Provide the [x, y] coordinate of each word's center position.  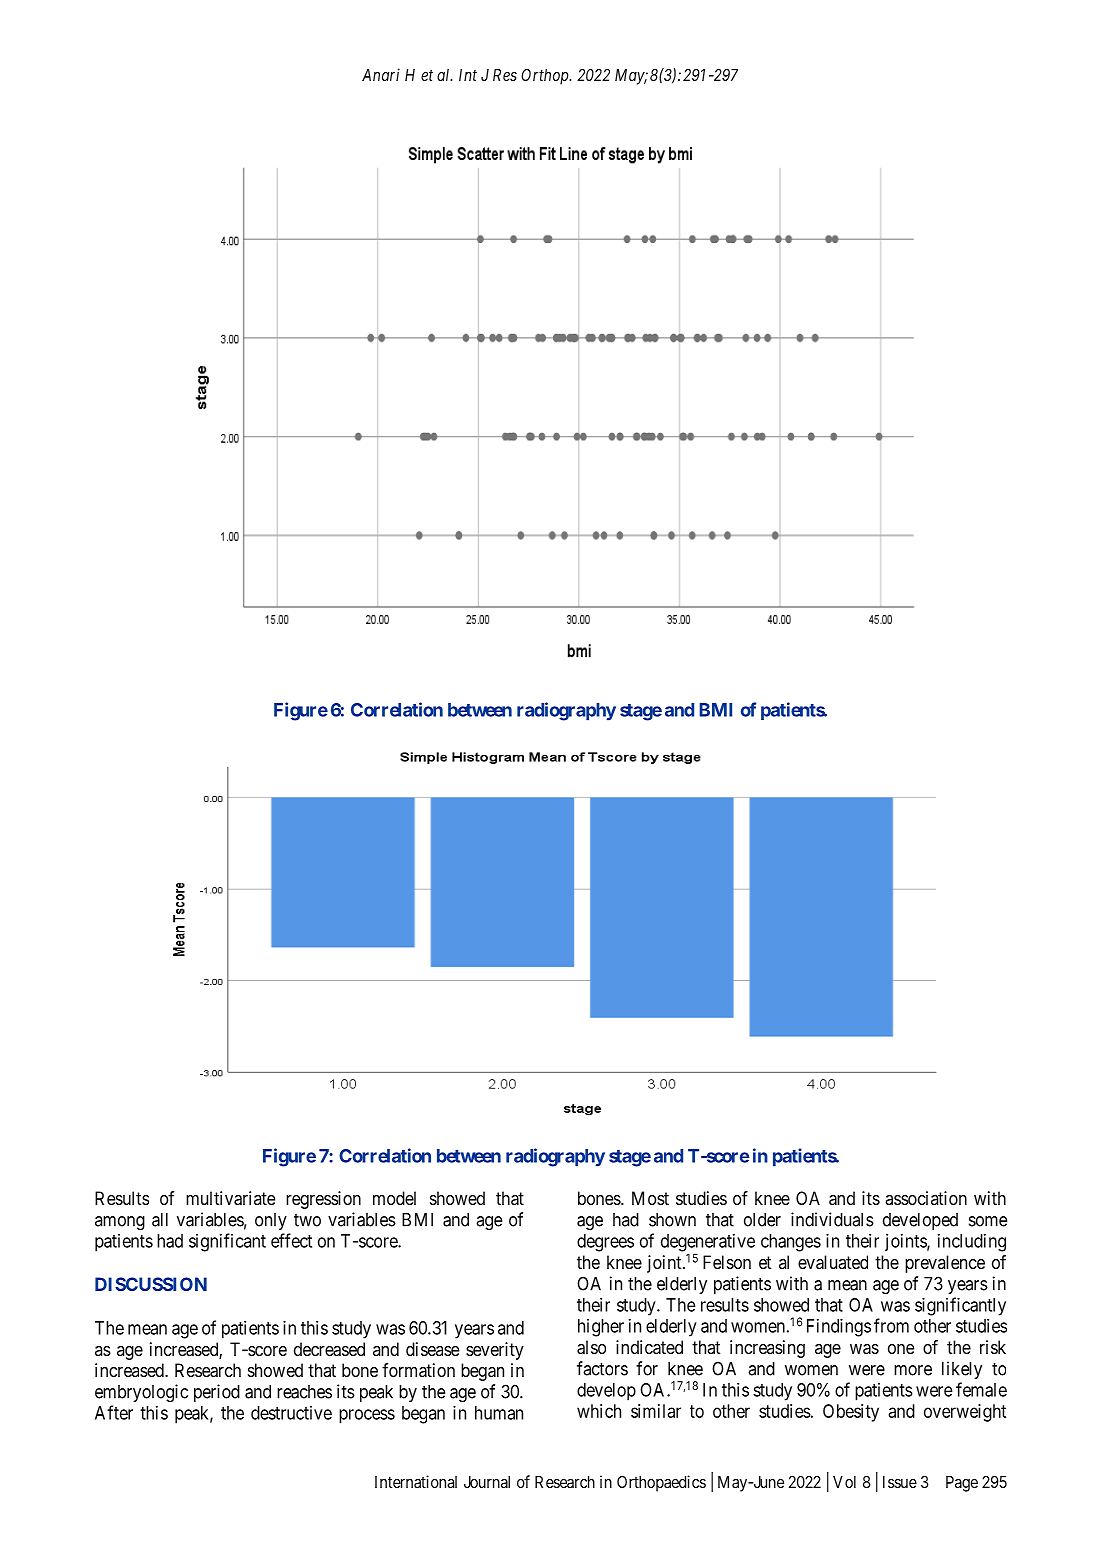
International [416, 1481]
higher [601, 1328]
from [891, 1325]
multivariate [230, 1198]
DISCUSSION [151, 1284]
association [926, 1198]
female [981, 1389]
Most [650, 1198]
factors [602, 1368]
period [217, 1393]
